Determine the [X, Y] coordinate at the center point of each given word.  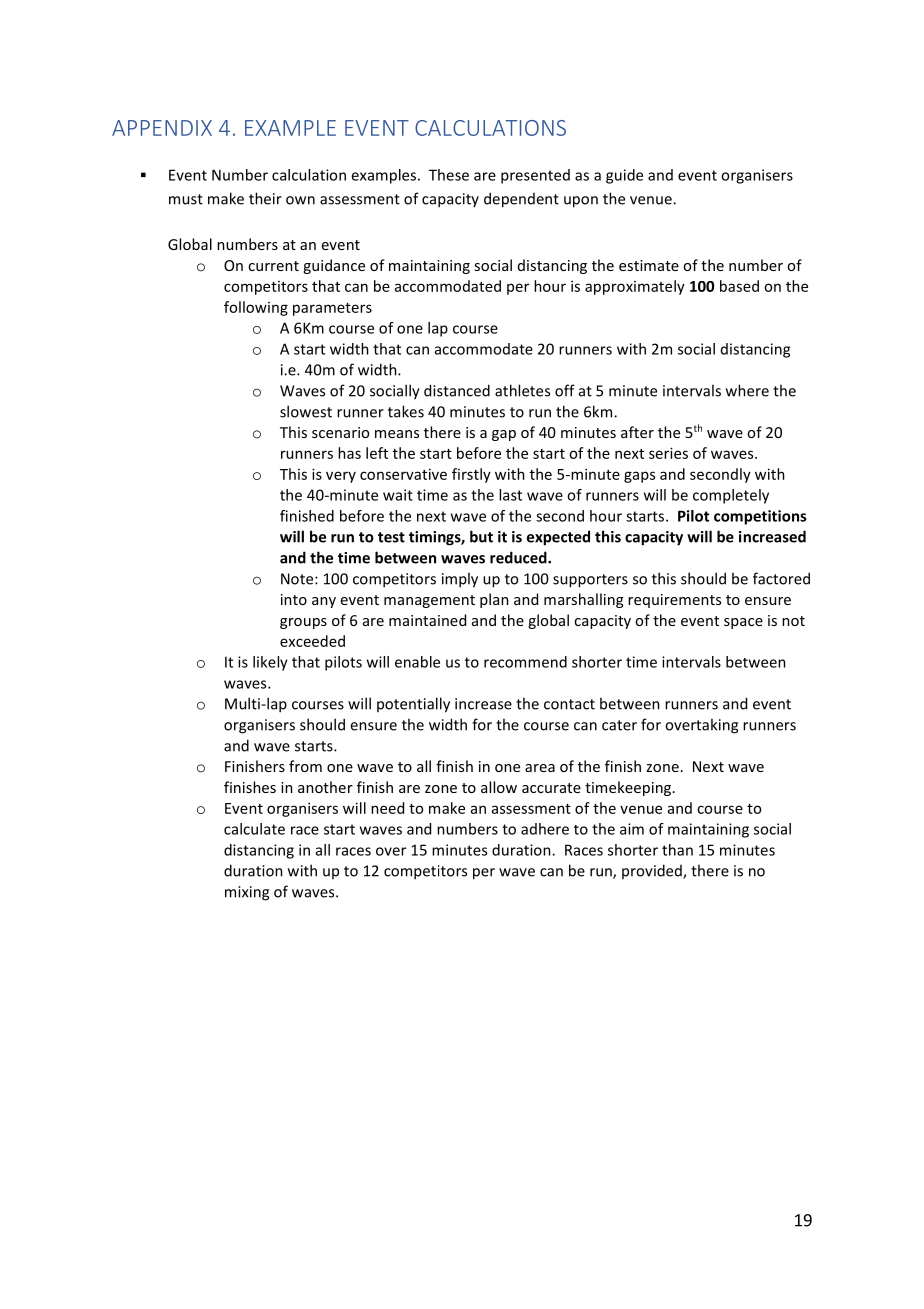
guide [624, 176]
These [449, 175]
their [265, 198]
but [481, 536]
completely [731, 496]
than [677, 850]
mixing [247, 893]
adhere [545, 829]
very [341, 477]
